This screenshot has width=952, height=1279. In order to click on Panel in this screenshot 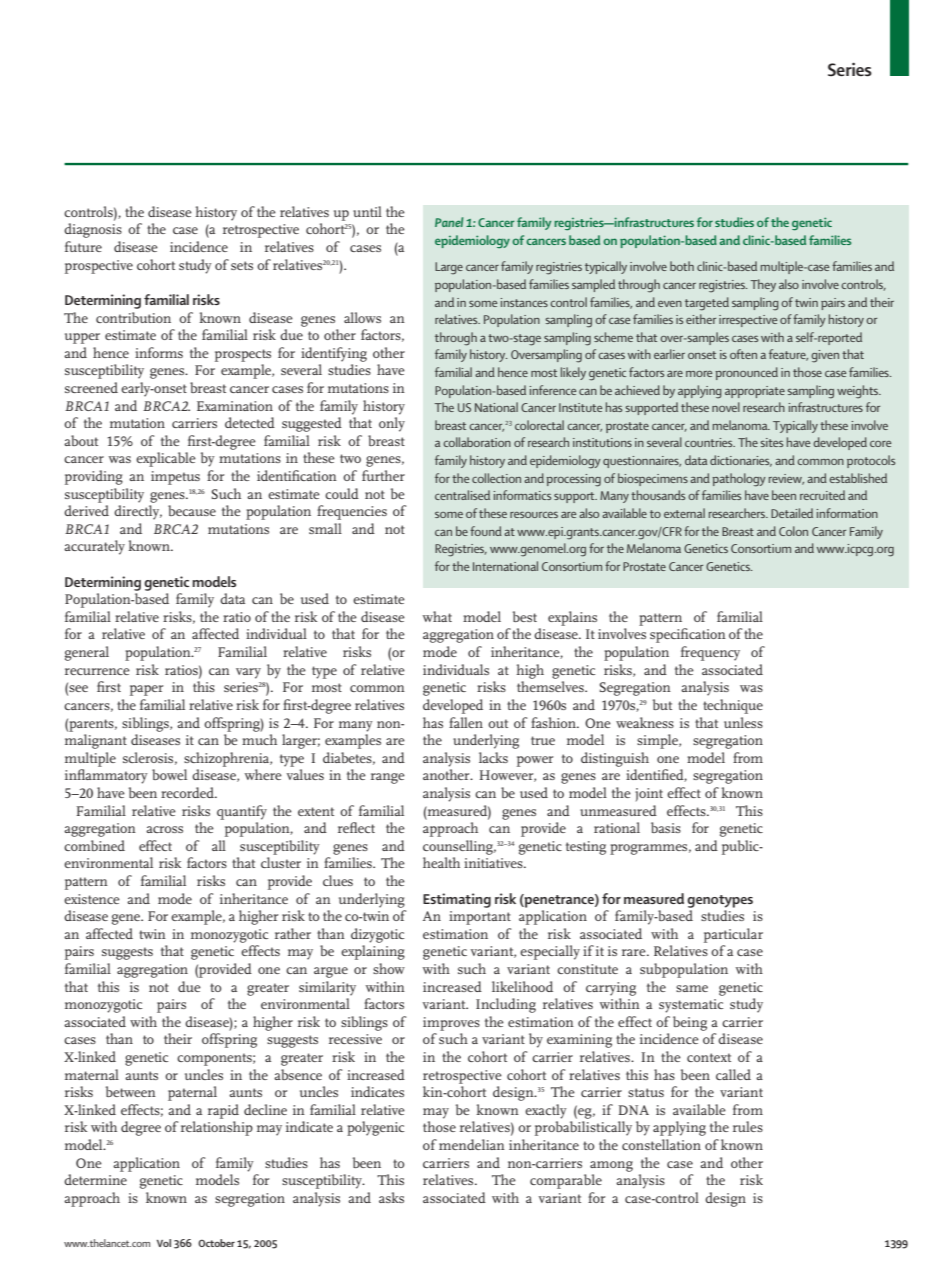, I will do `click(449, 222)`.
